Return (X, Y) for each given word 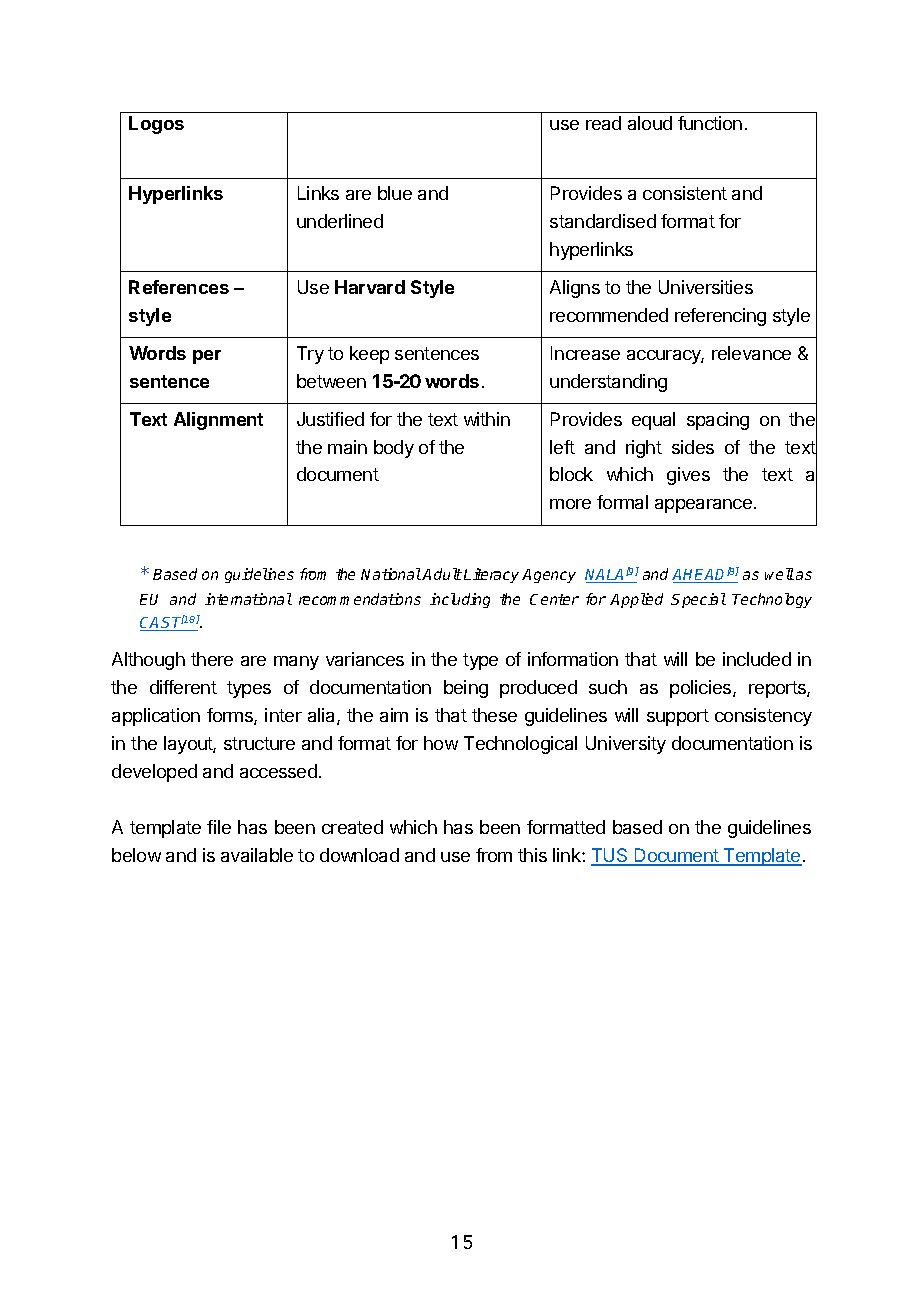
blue (395, 193)
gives (688, 476)
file (219, 827)
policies (702, 689)
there (212, 659)
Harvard (370, 287)
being (466, 689)
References (179, 287)
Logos (156, 125)
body (394, 449)
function (710, 123)
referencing (720, 317)
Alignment (218, 421)
